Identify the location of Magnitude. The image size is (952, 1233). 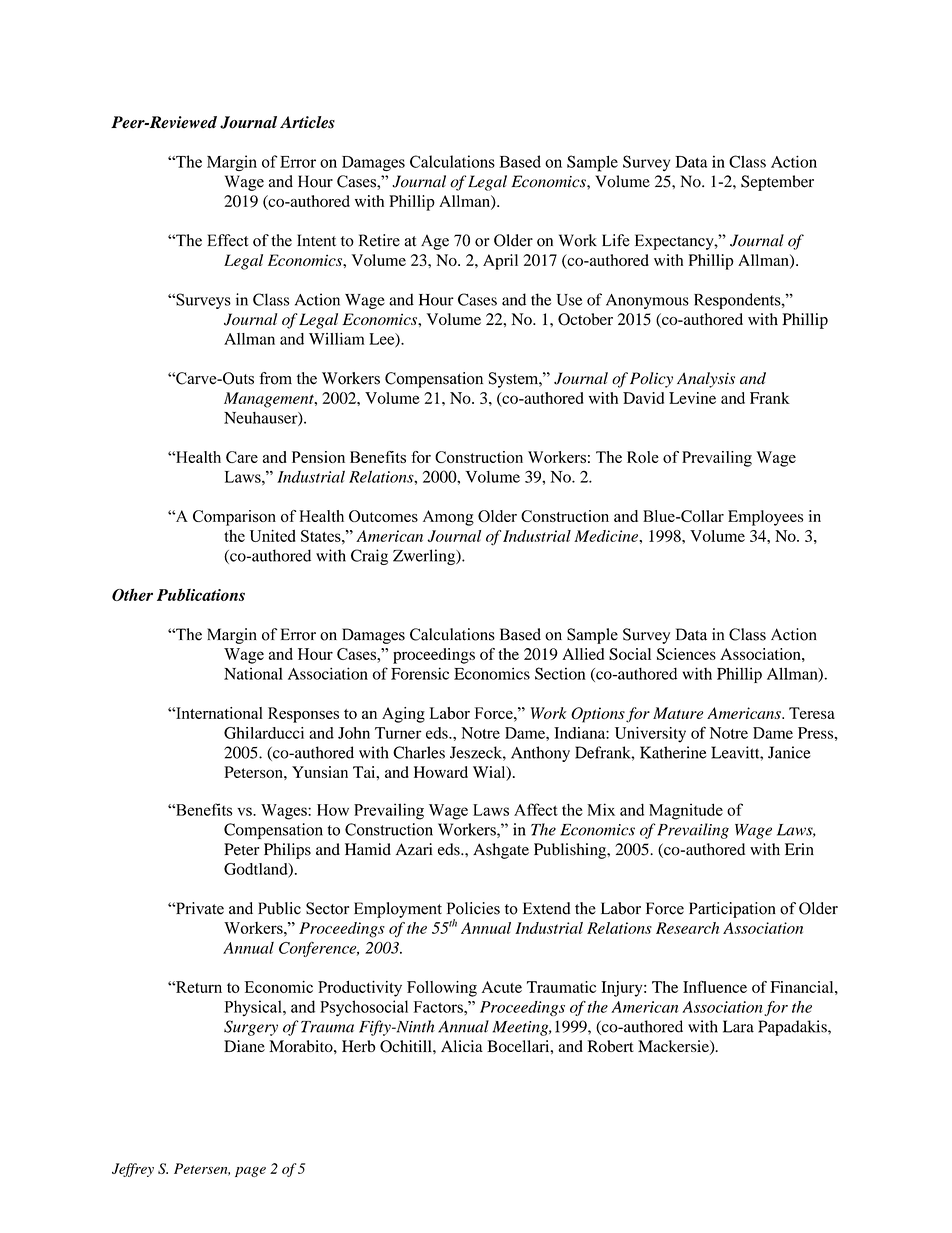
(686, 811).
